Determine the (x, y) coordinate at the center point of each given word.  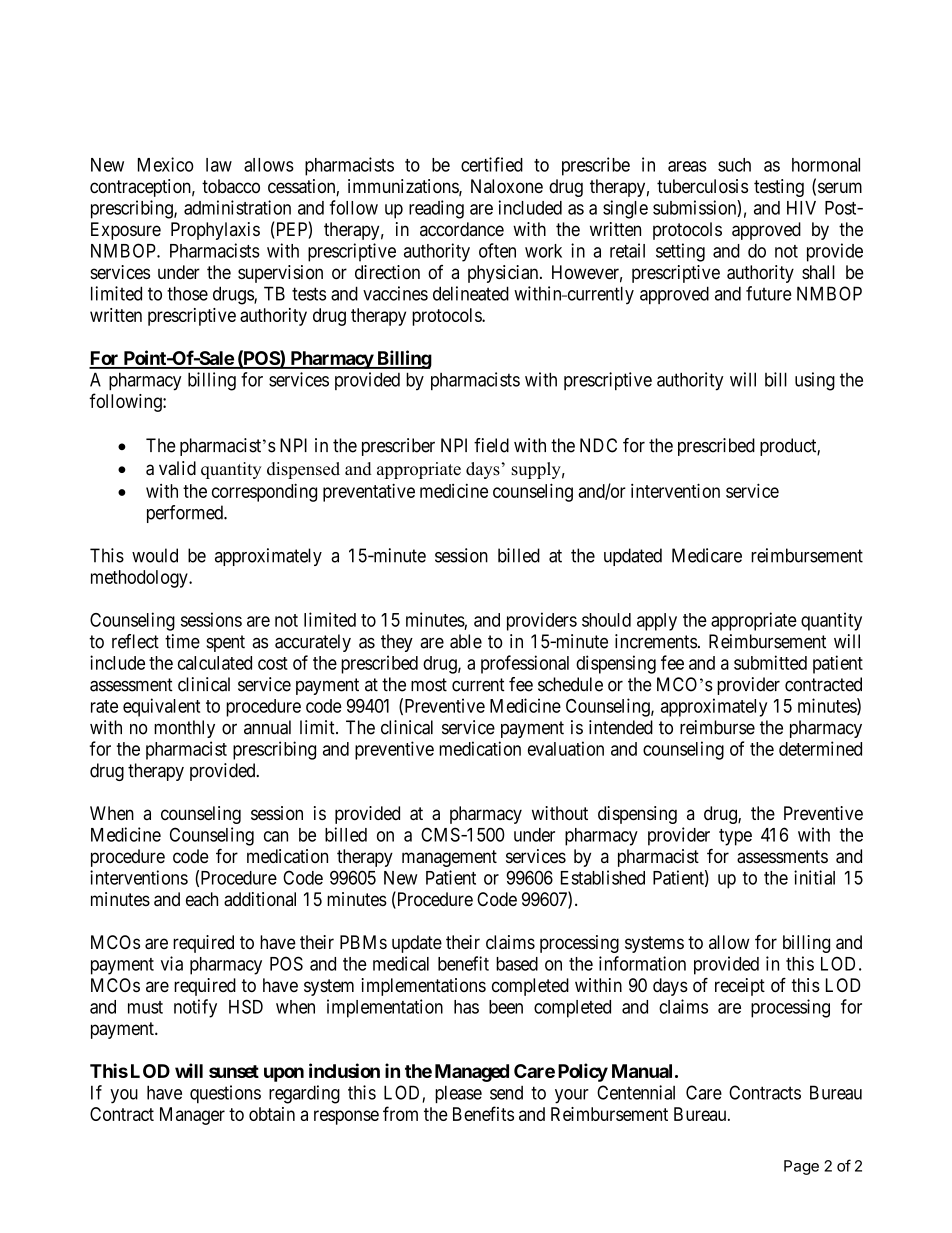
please (458, 1094)
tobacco (231, 186)
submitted (770, 662)
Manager (192, 1116)
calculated (215, 663)
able (466, 641)
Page (801, 1167)
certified (492, 164)
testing (779, 188)
